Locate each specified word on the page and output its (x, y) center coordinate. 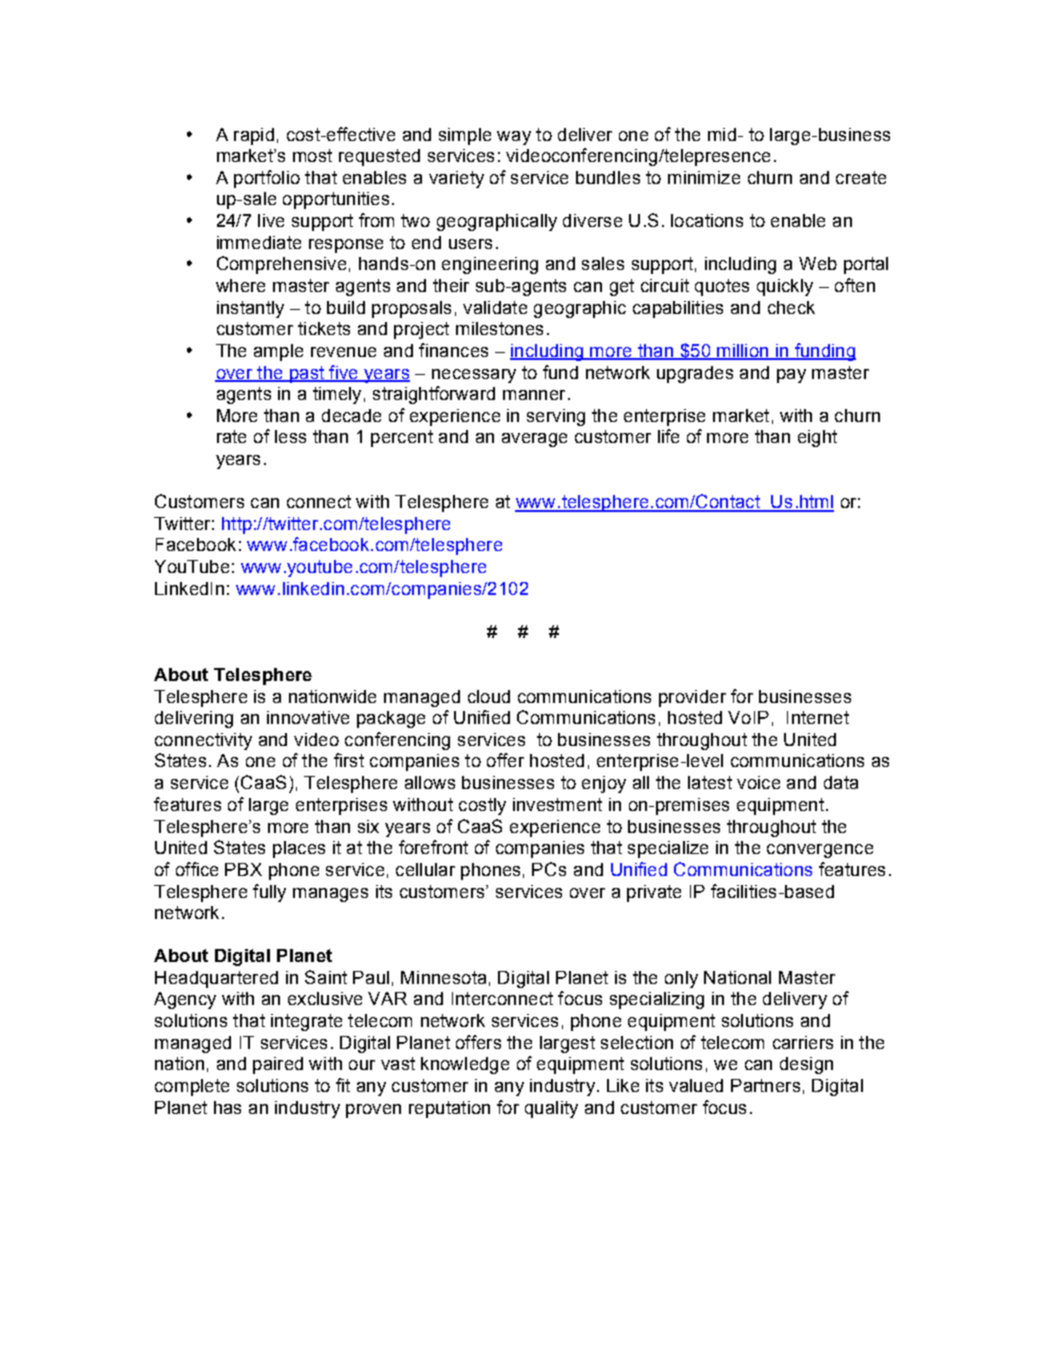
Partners (765, 1085)
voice (758, 782)
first (349, 760)
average (534, 440)
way (514, 138)
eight (817, 438)
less (290, 436)
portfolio (267, 179)
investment (557, 804)
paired (278, 1065)
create (861, 177)
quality (551, 1109)
